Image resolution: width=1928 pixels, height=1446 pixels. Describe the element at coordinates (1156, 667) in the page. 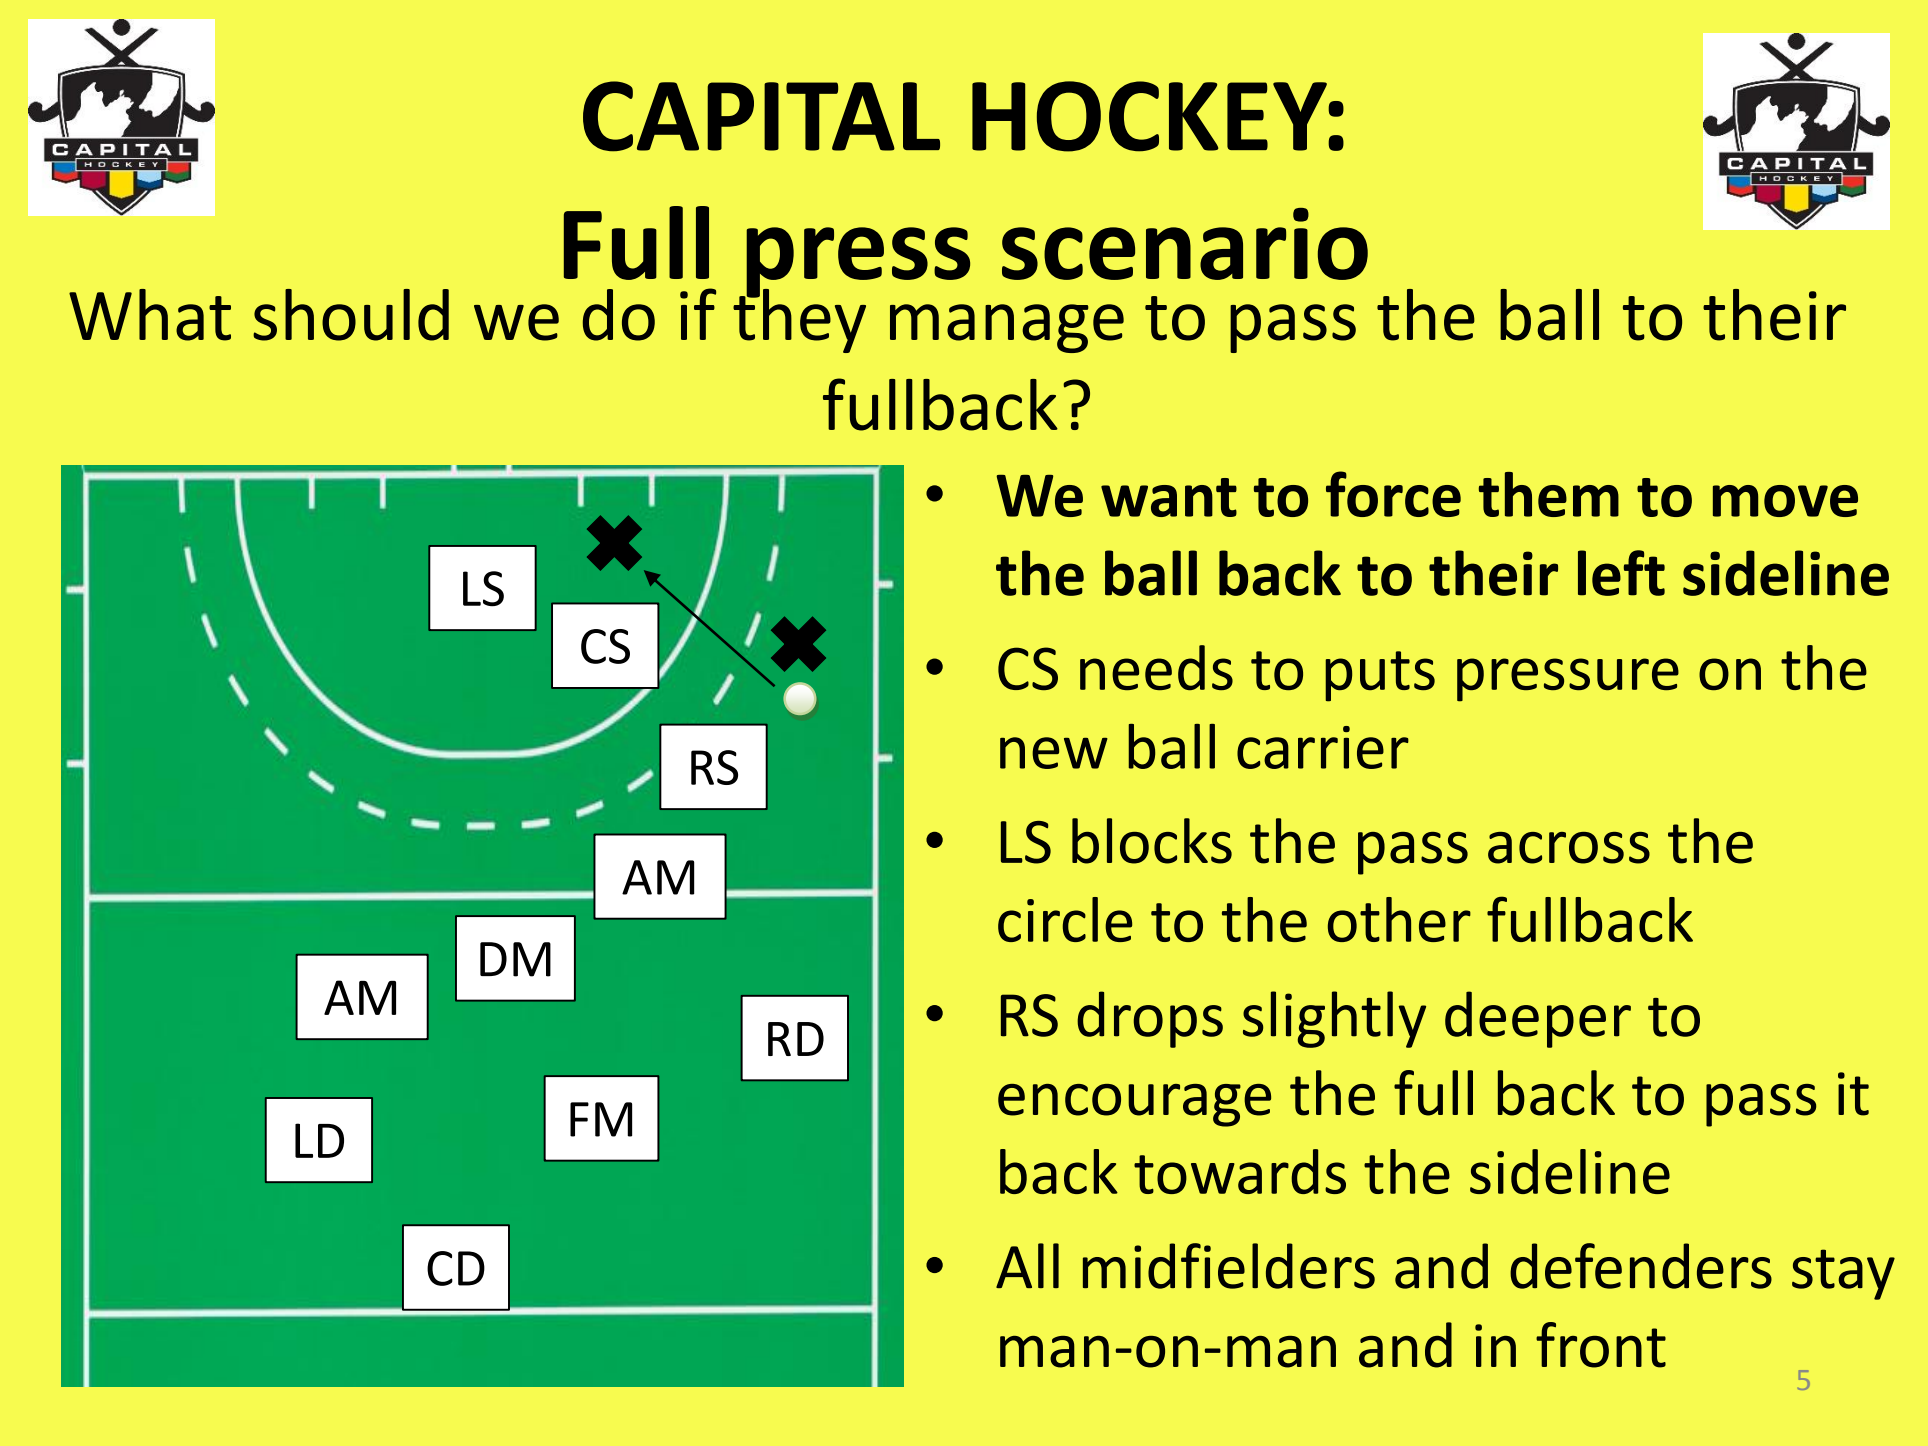

I see `needs` at that location.
